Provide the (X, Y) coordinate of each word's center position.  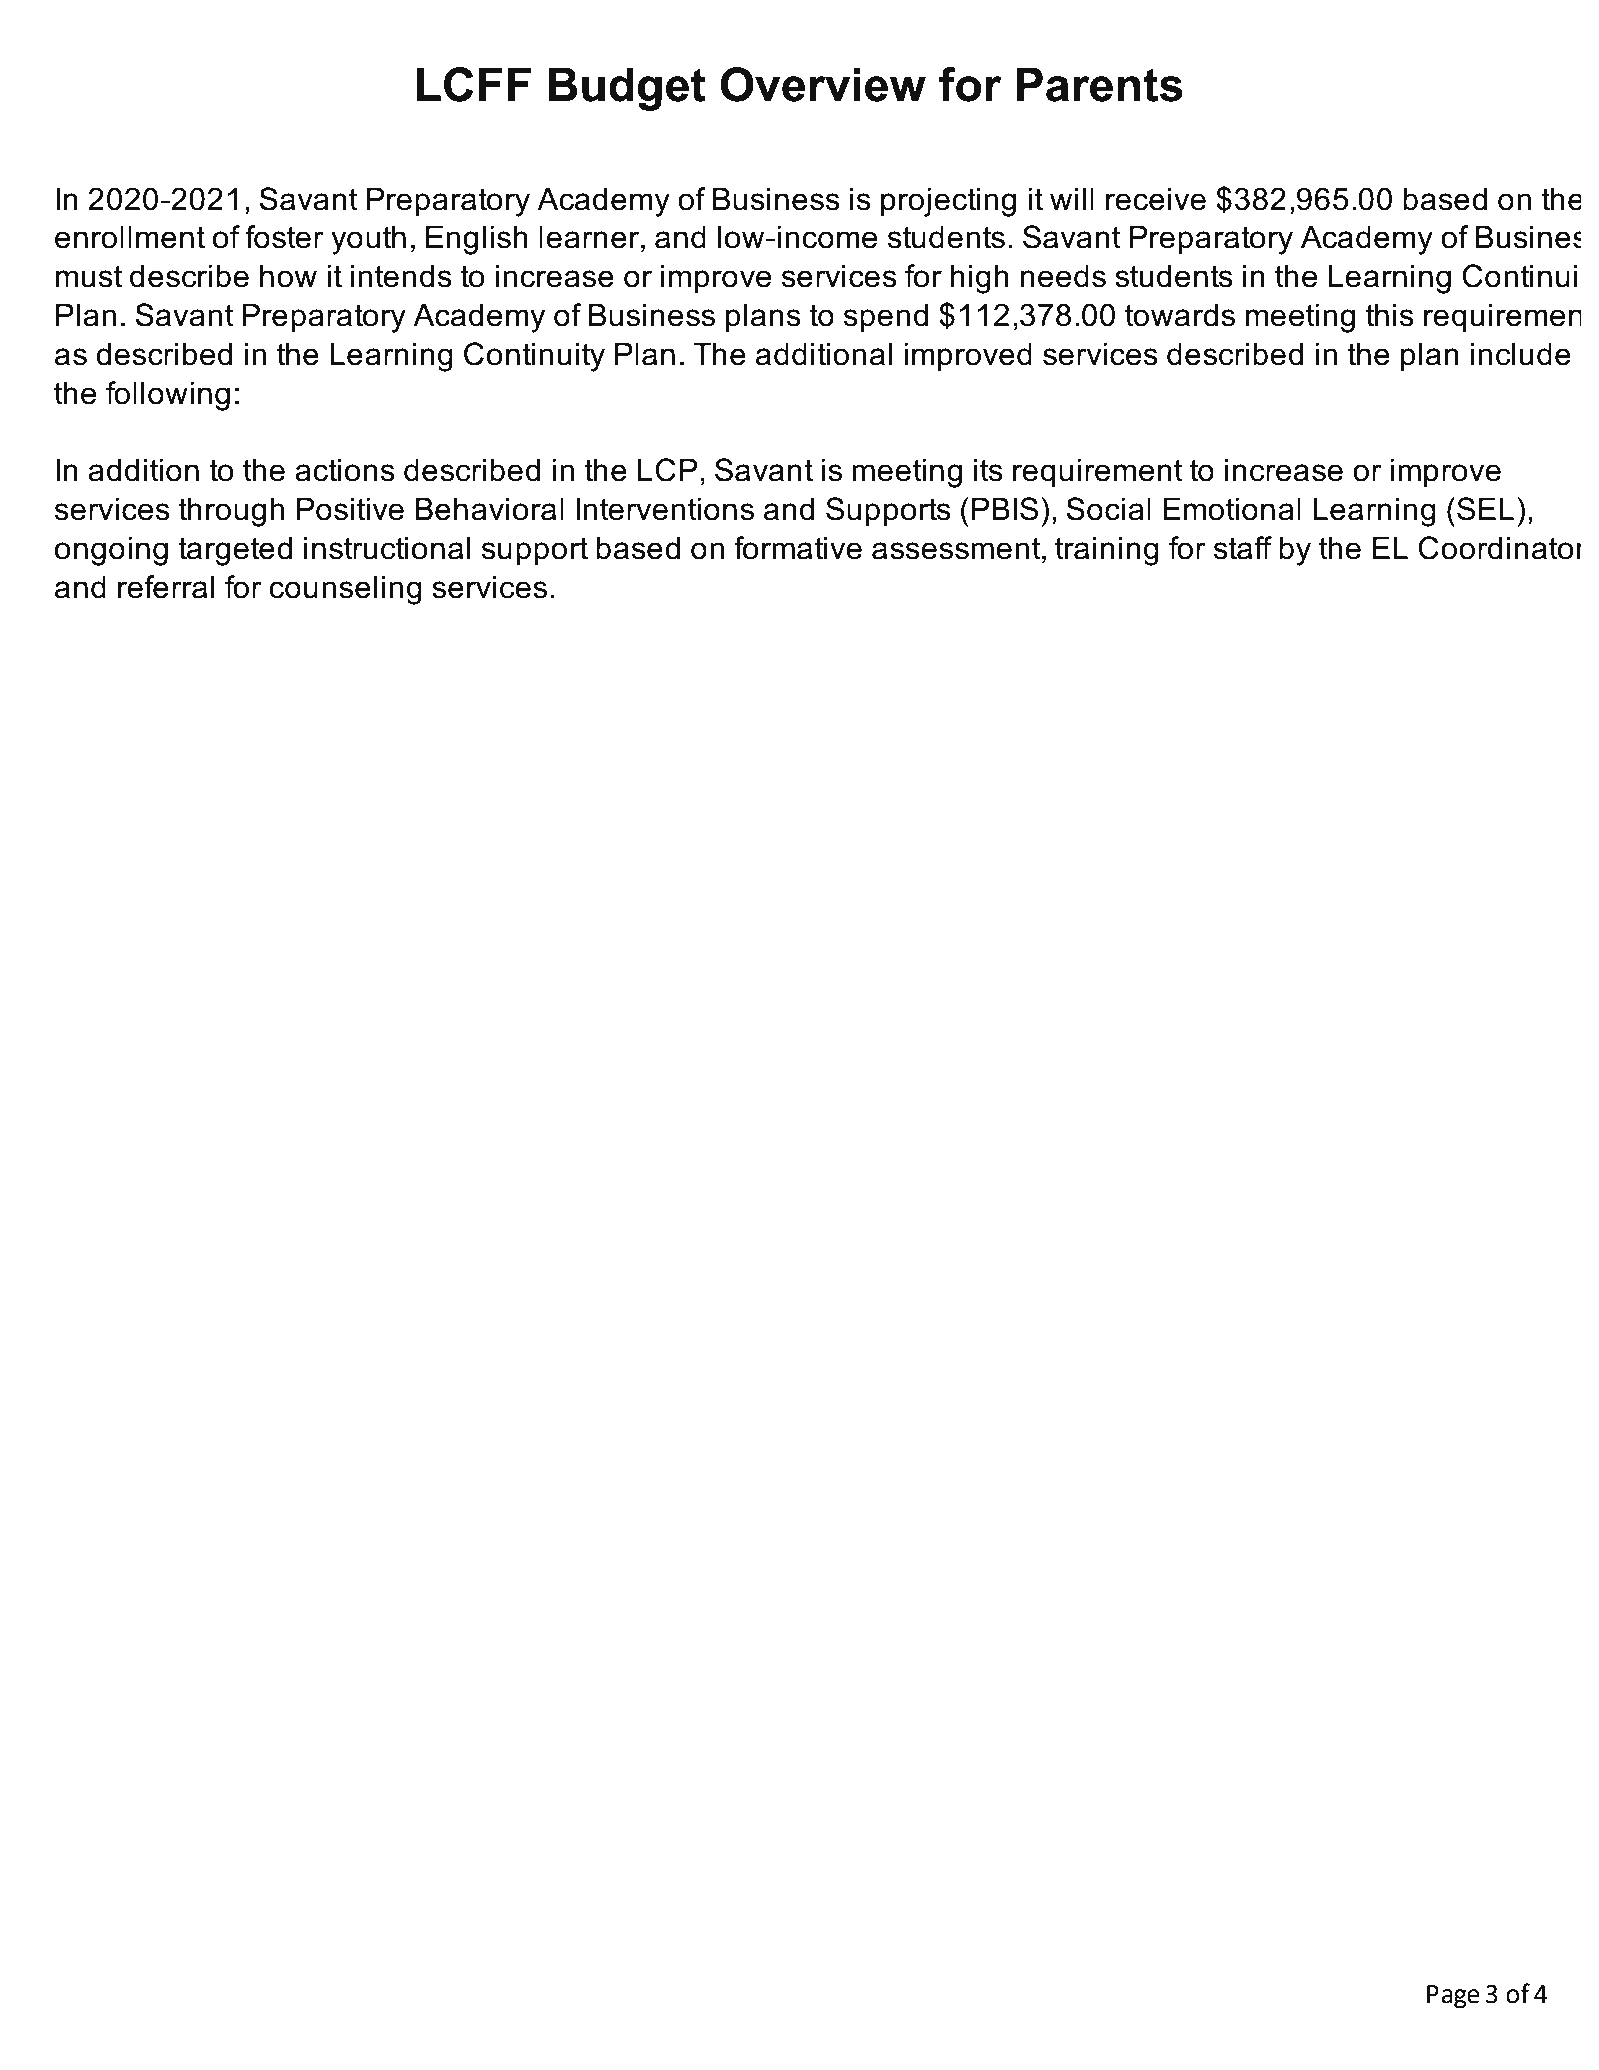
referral (166, 587)
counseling (345, 590)
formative (798, 548)
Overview (823, 84)
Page (1453, 1997)
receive (1156, 199)
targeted (235, 551)
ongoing (111, 551)
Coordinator (1499, 548)
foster (285, 237)
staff (1243, 548)
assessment (957, 548)
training (1107, 551)
